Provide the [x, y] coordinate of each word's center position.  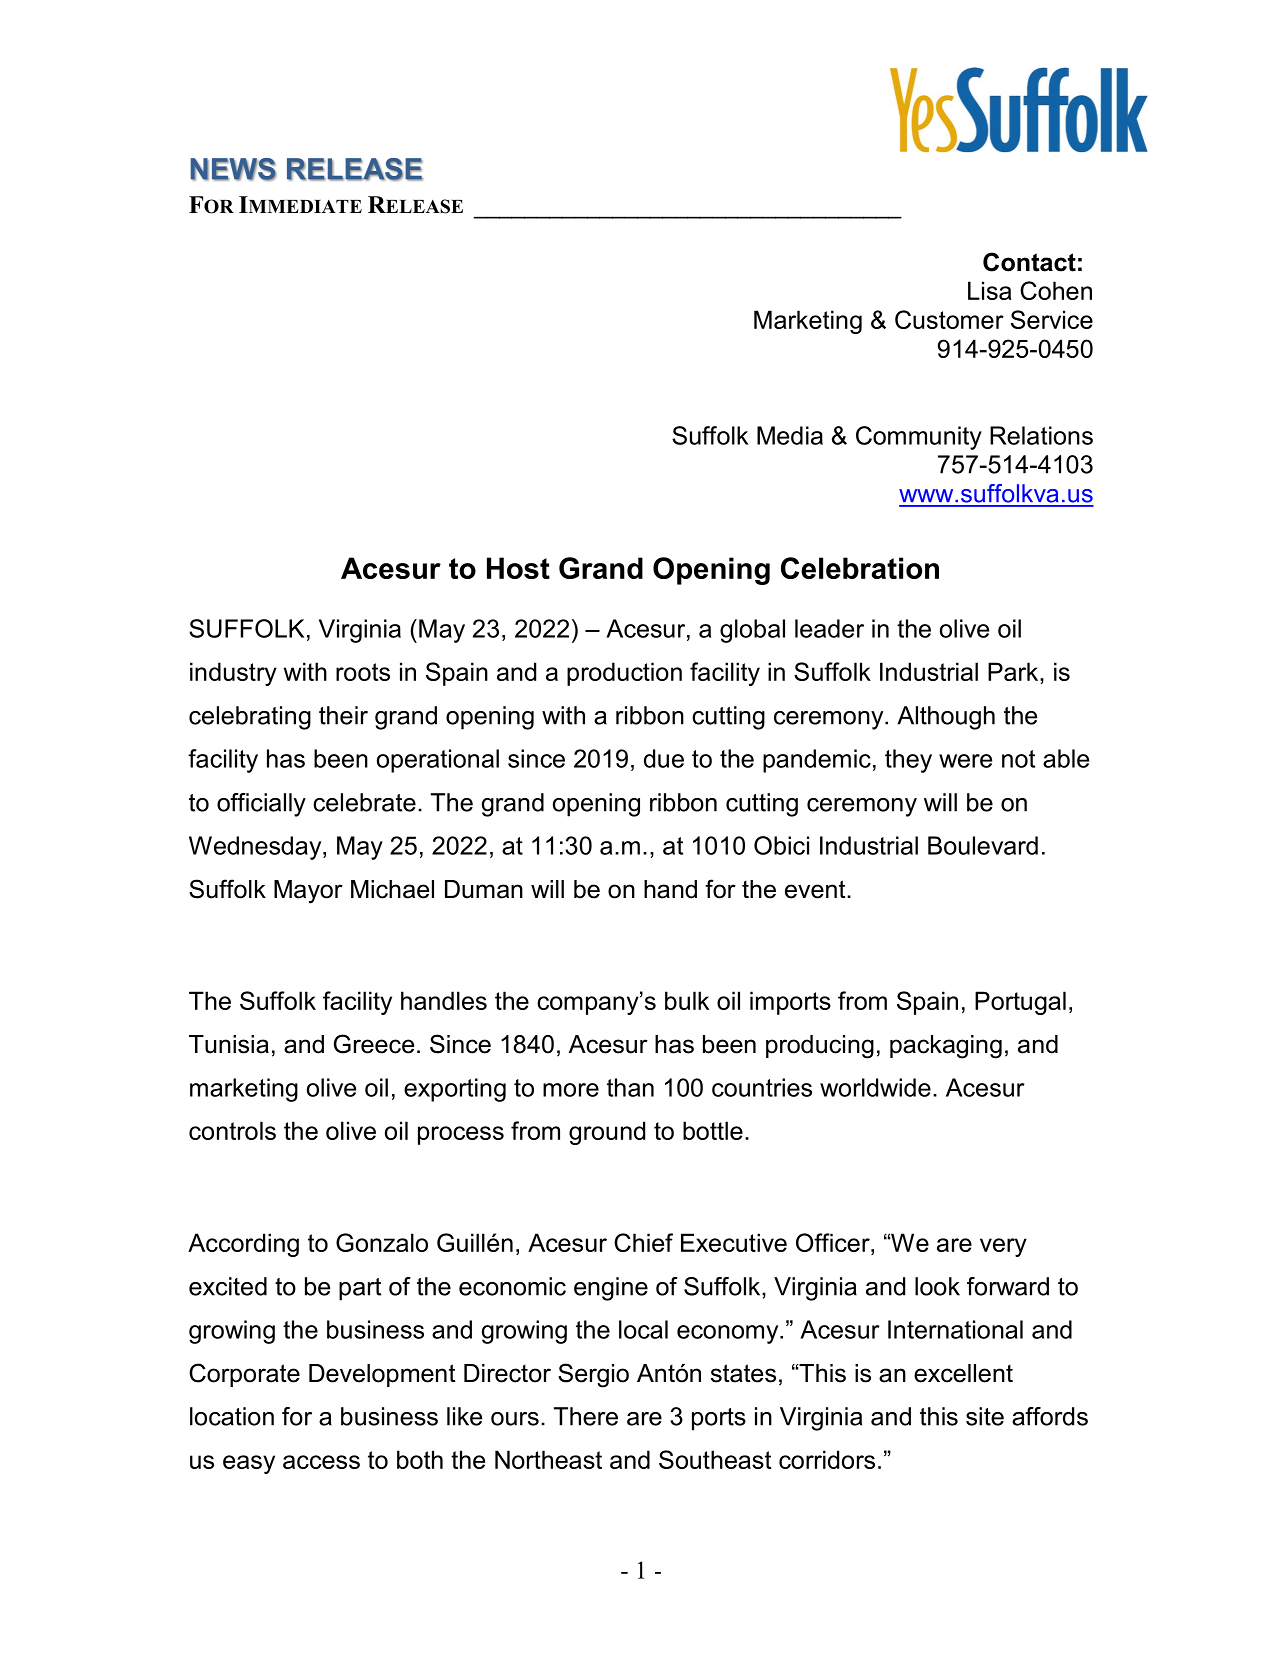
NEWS [233, 169]
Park [1014, 671]
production [624, 674]
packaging [946, 1047]
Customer [949, 319]
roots [363, 672]
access [321, 1462]
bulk [687, 1000]
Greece [374, 1044]
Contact [1029, 262]
